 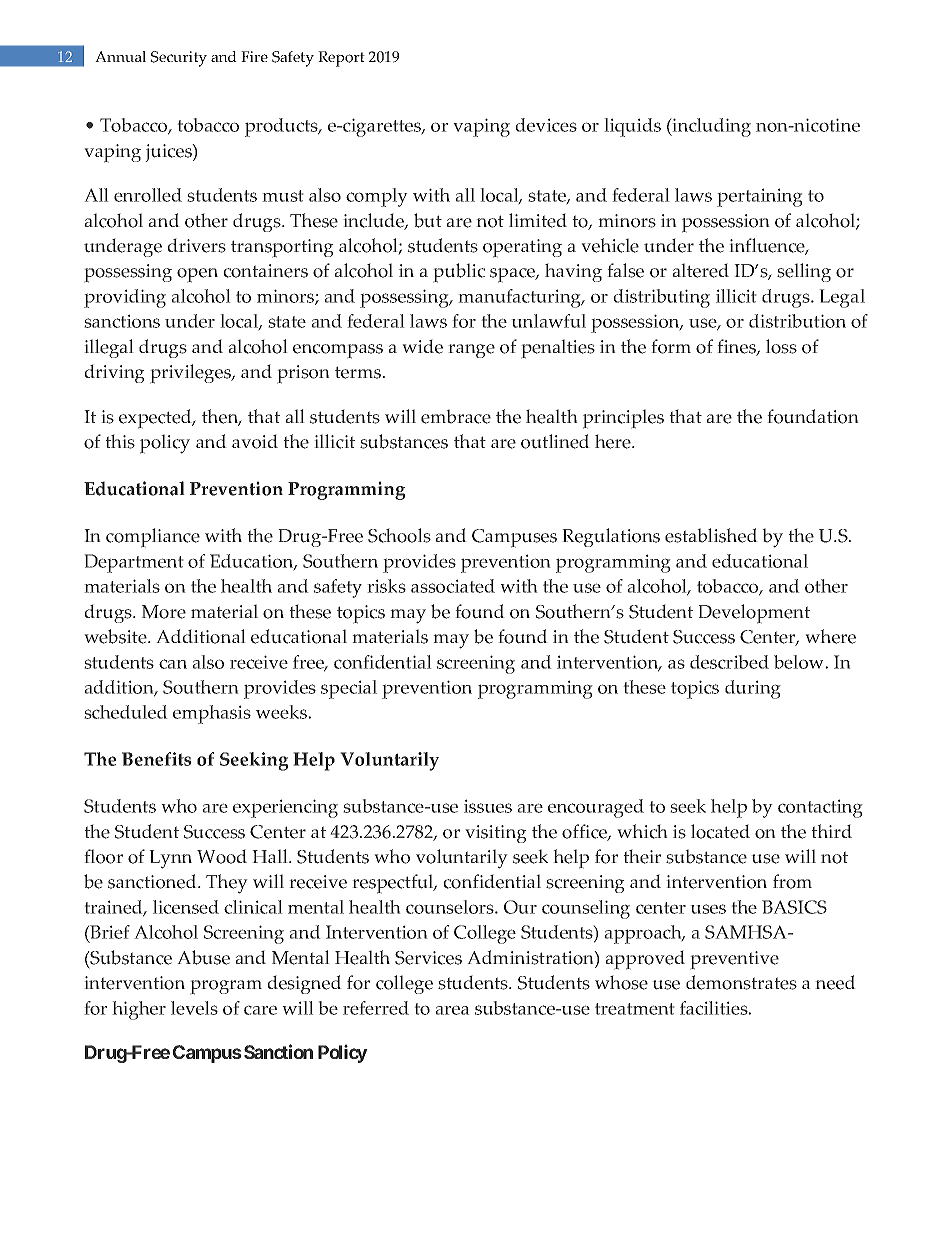 I want to click on liquids, so click(x=632, y=127).
